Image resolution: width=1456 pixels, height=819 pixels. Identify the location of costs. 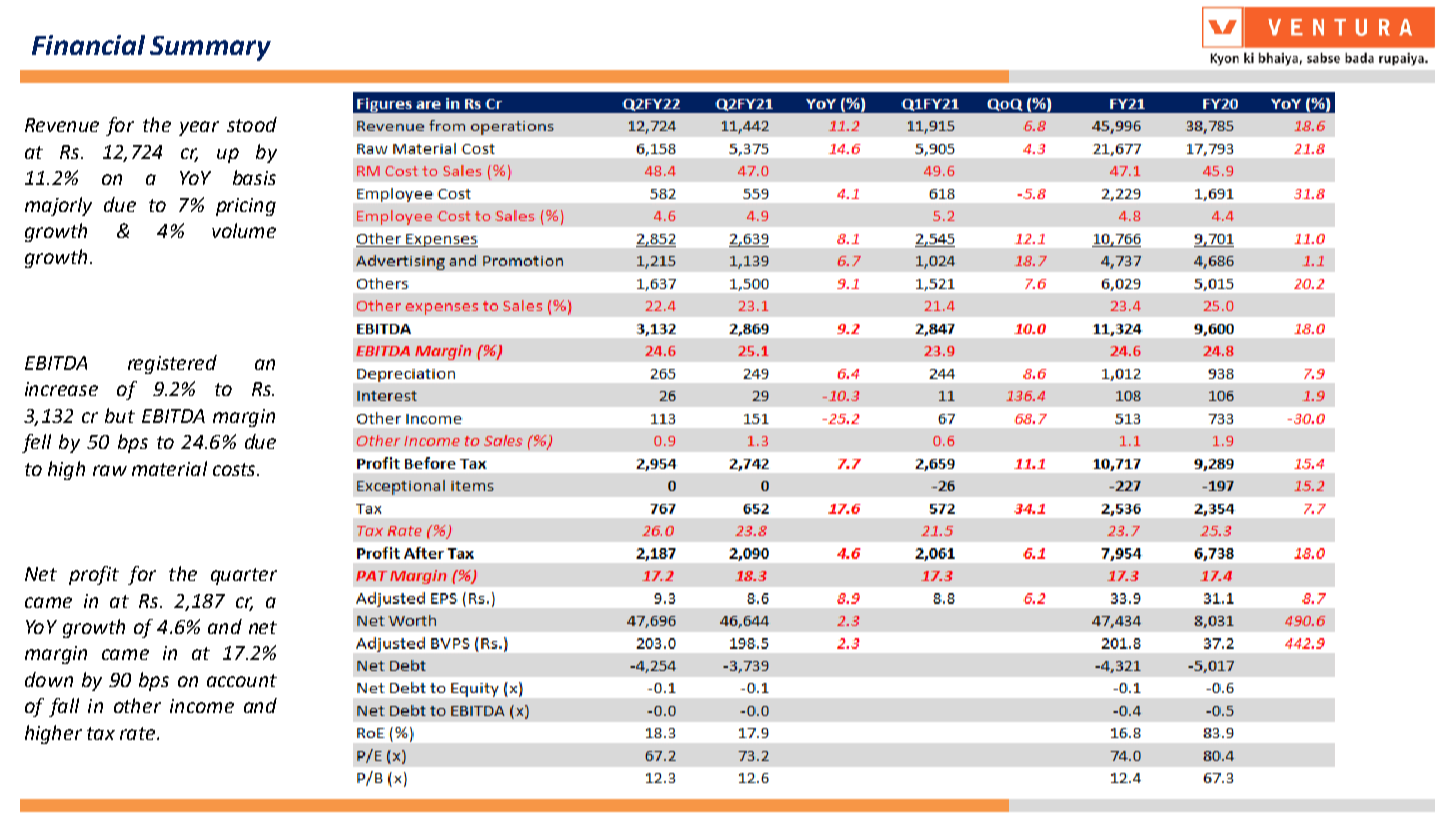
(235, 469).
